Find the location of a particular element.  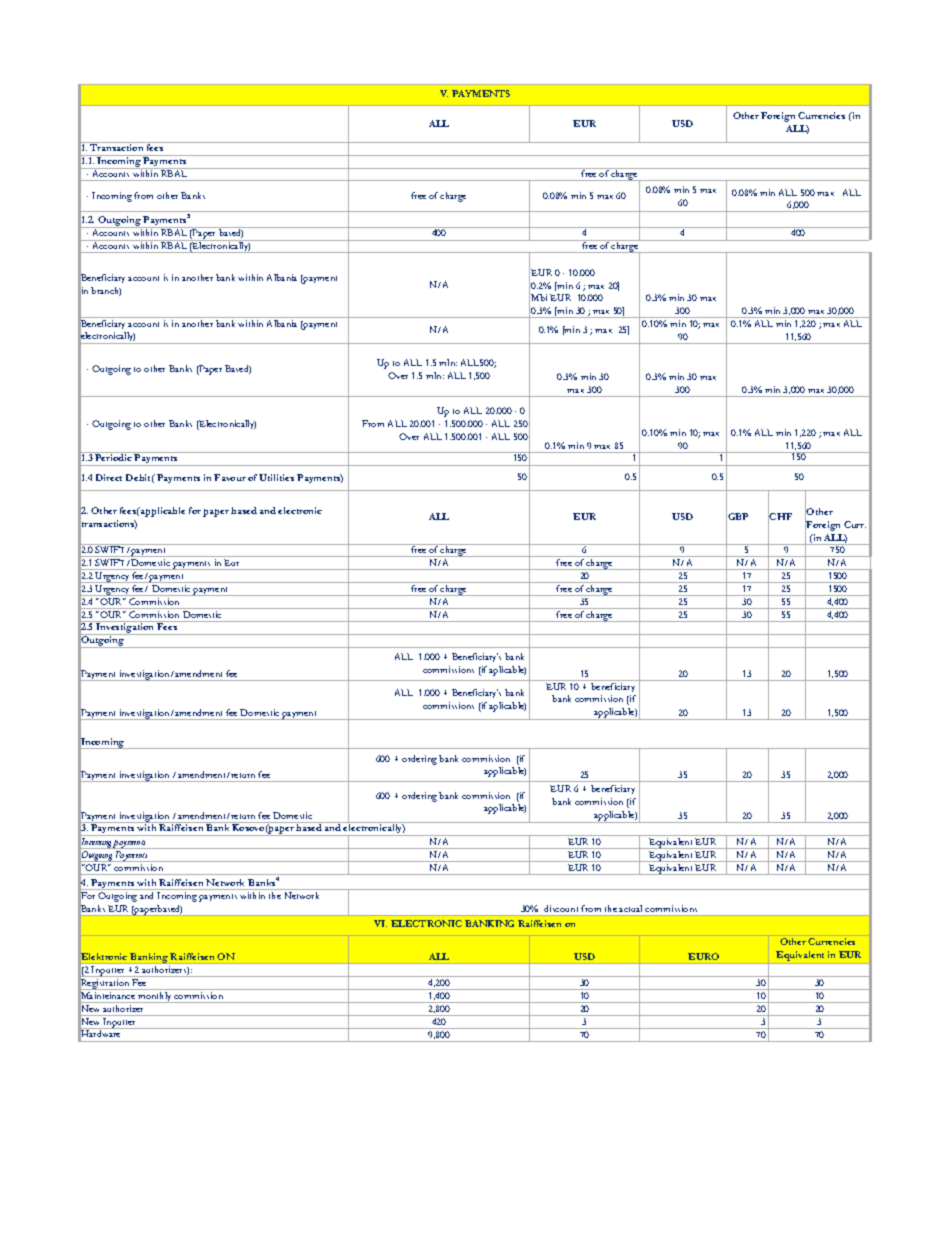

monthly is located at coordinates (155, 997).
